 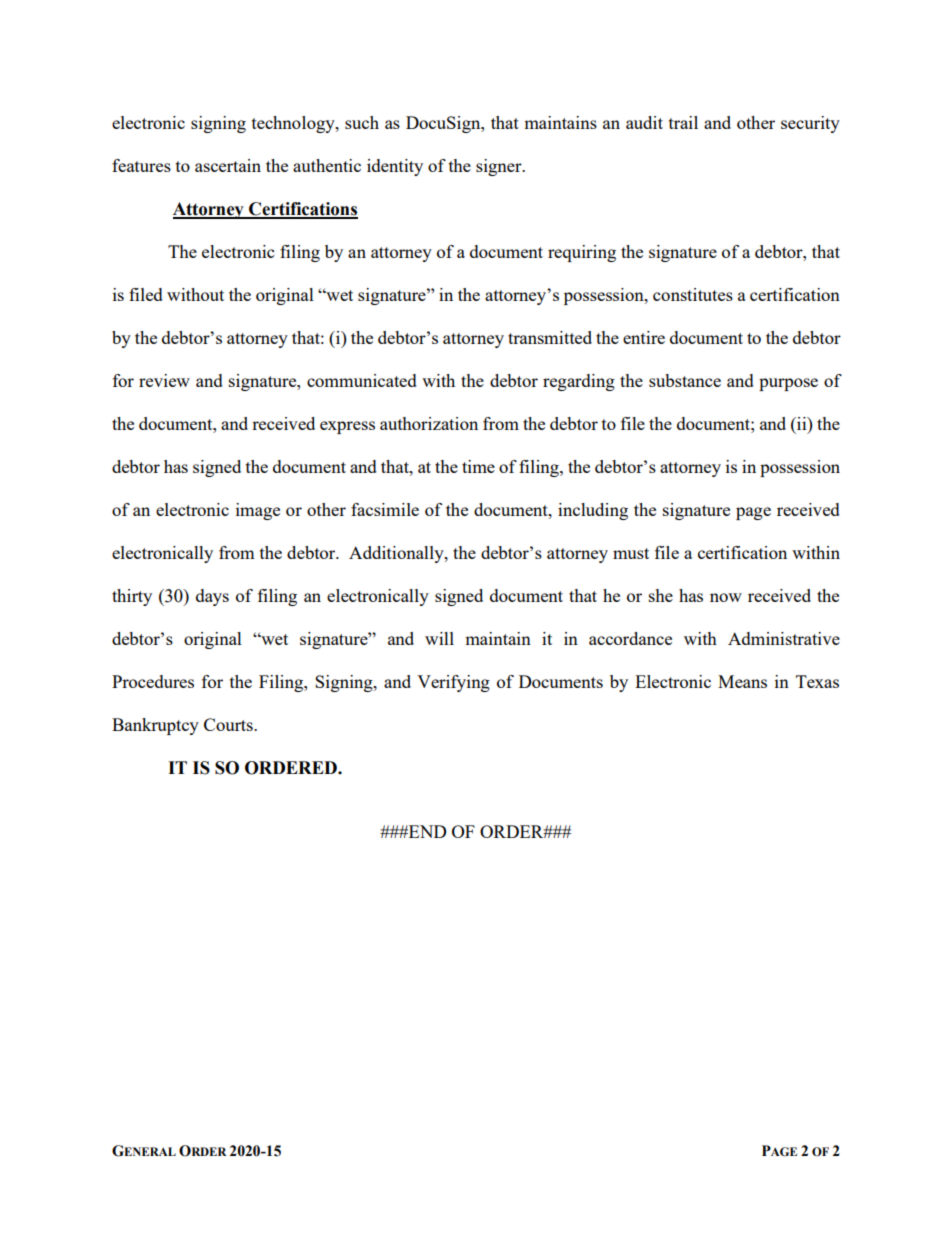 What do you see at coordinates (453, 683) in the page?
I see `Verifying` at bounding box center [453, 683].
